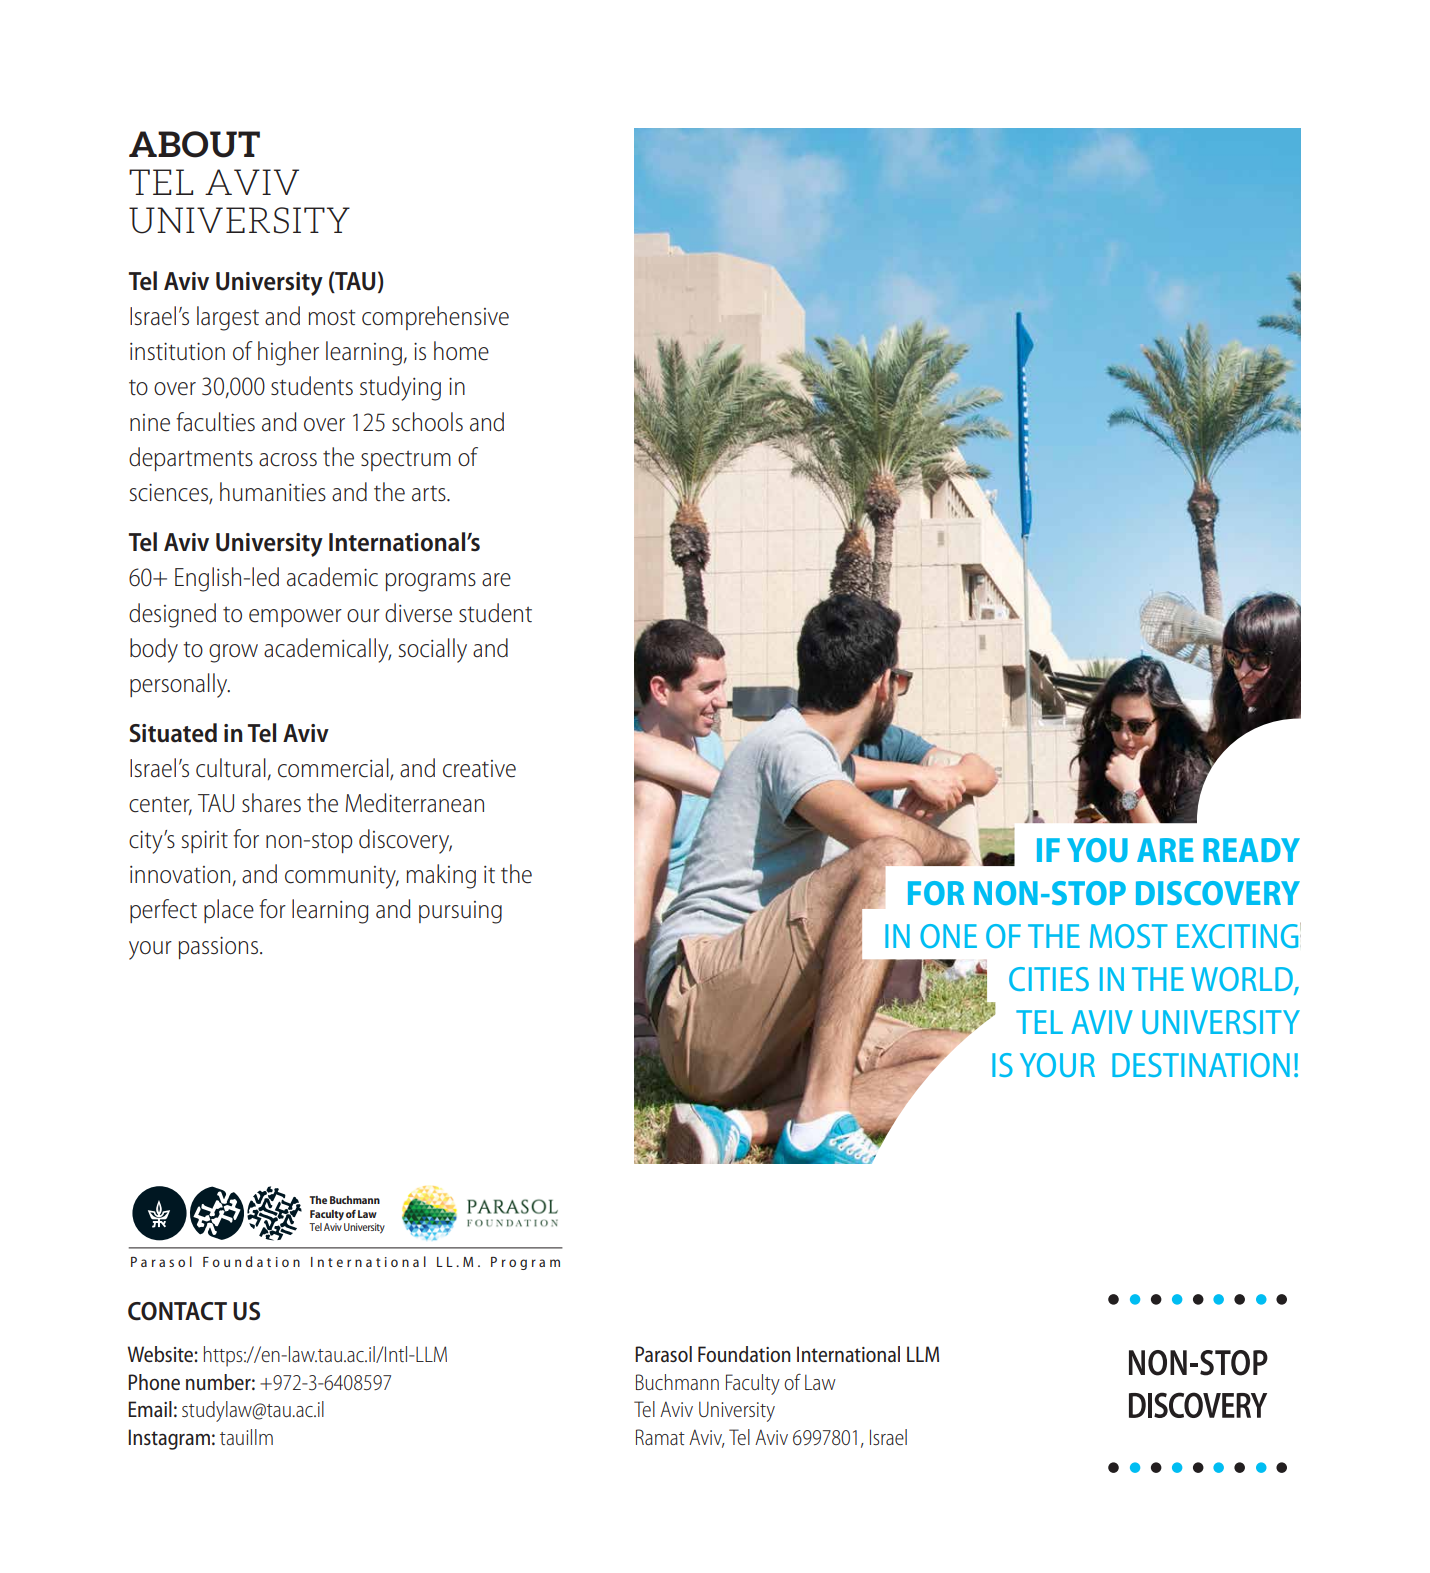 This image has width=1430, height=1573. I want to click on humanities, so click(273, 492).
